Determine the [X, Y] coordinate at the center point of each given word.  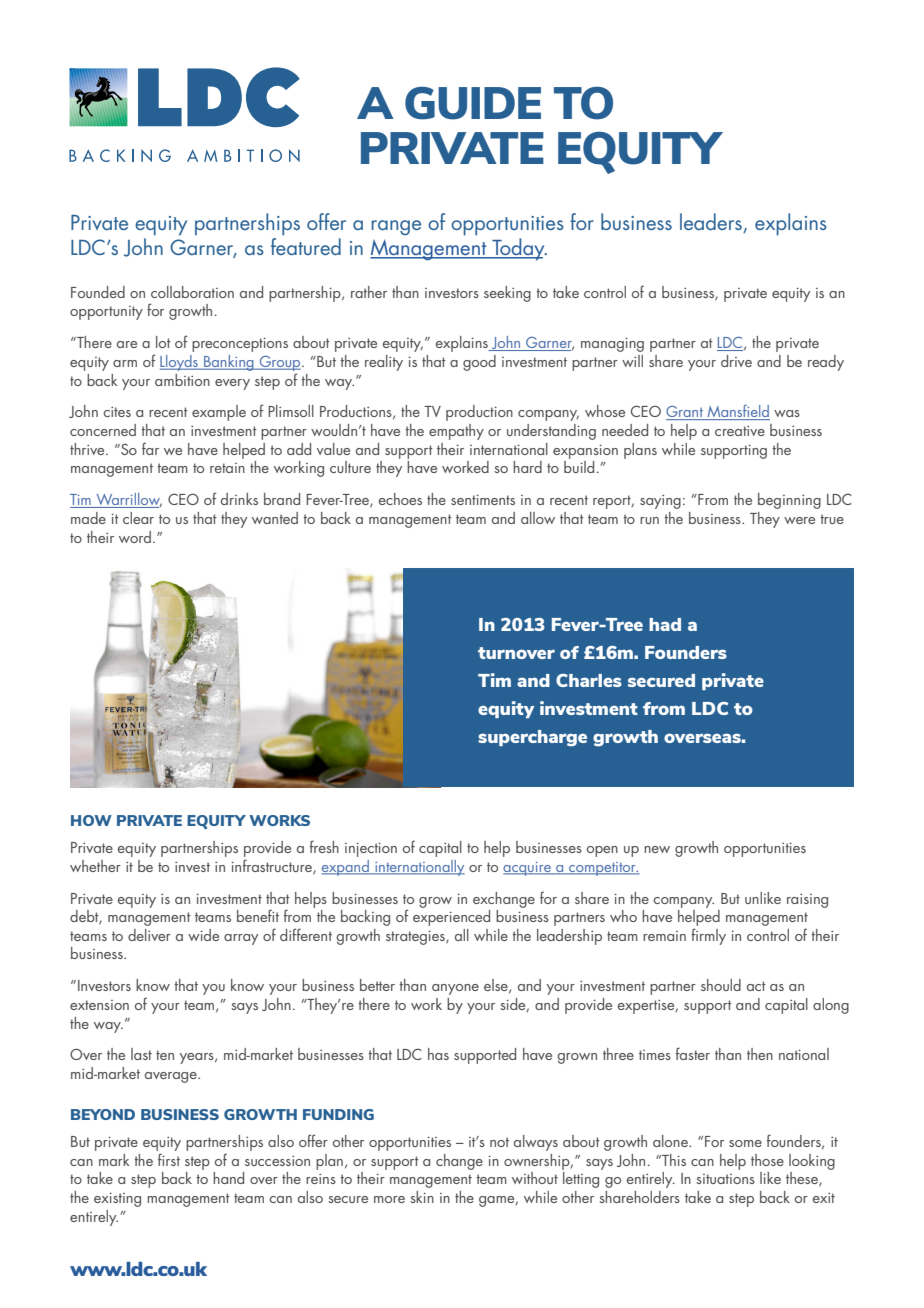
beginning [789, 501]
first [169, 1159]
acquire [528, 869]
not [499, 1142]
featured [306, 245]
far [150, 448]
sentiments [483, 500]
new [657, 849]
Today [518, 249]
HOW [91, 820]
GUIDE [473, 103]
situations [725, 1179]
